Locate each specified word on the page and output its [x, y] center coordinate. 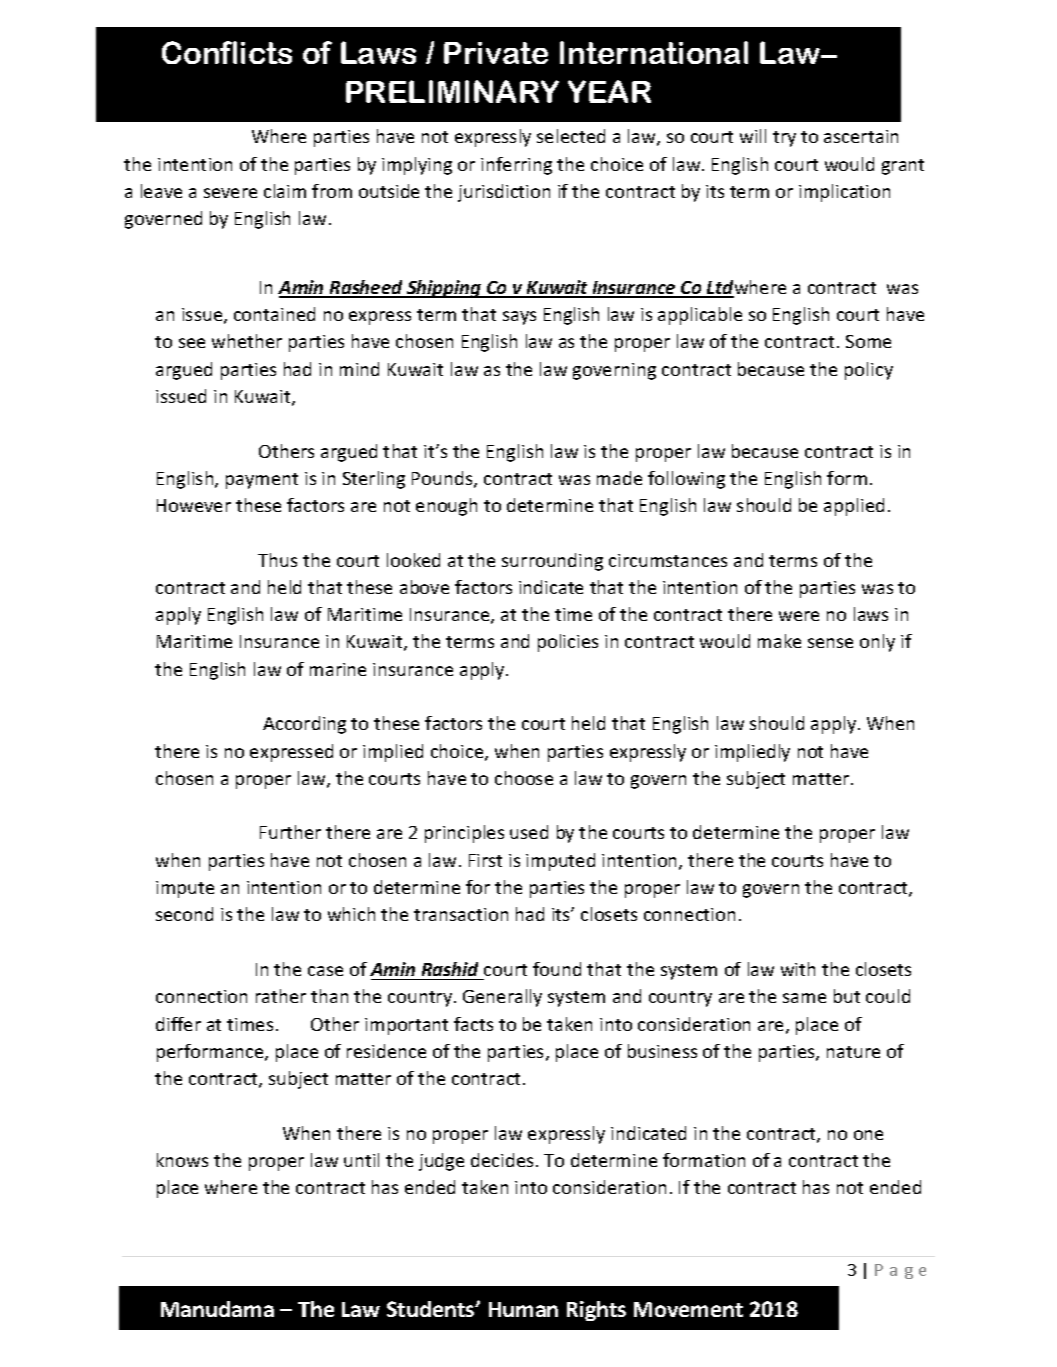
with [798, 969]
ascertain [861, 136]
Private [496, 53]
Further [290, 832]
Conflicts [227, 52]
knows [182, 1160]
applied [854, 507]
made [619, 478]
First [485, 860]
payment [262, 481]
